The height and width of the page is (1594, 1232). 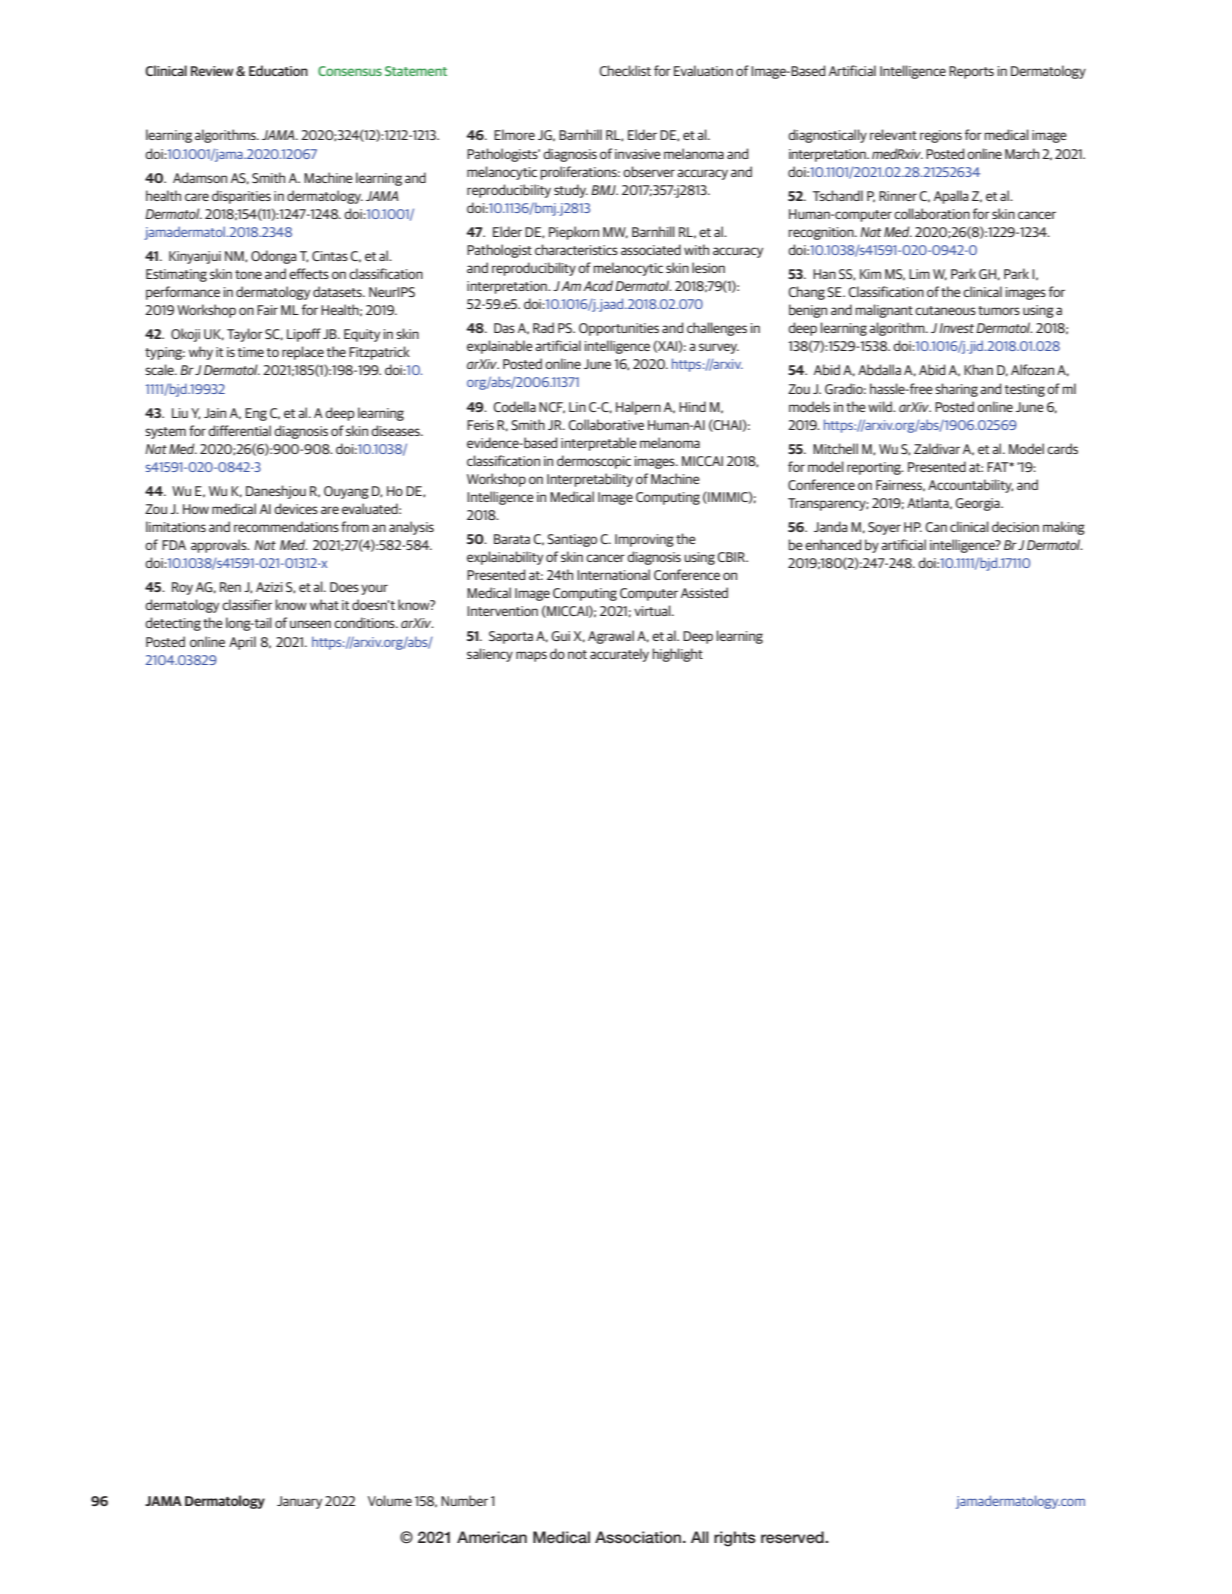 I want to click on interpretable, so click(x=599, y=444).
